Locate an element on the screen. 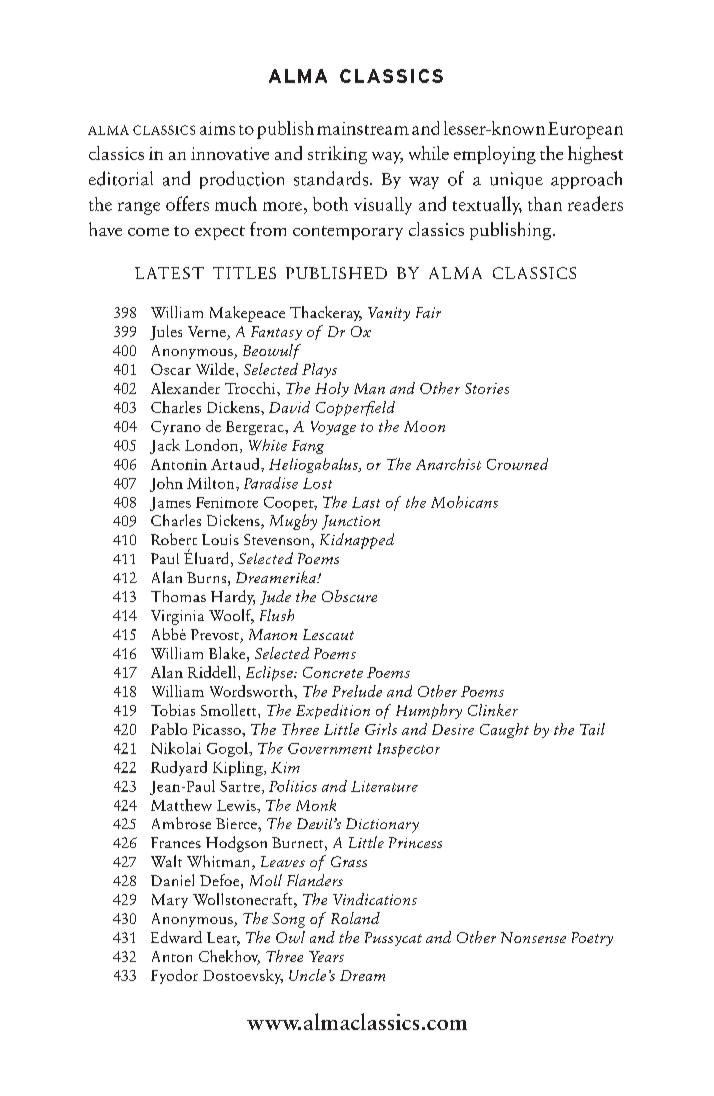 This screenshot has width=714, height=1096. striking is located at coordinates (337, 155).
